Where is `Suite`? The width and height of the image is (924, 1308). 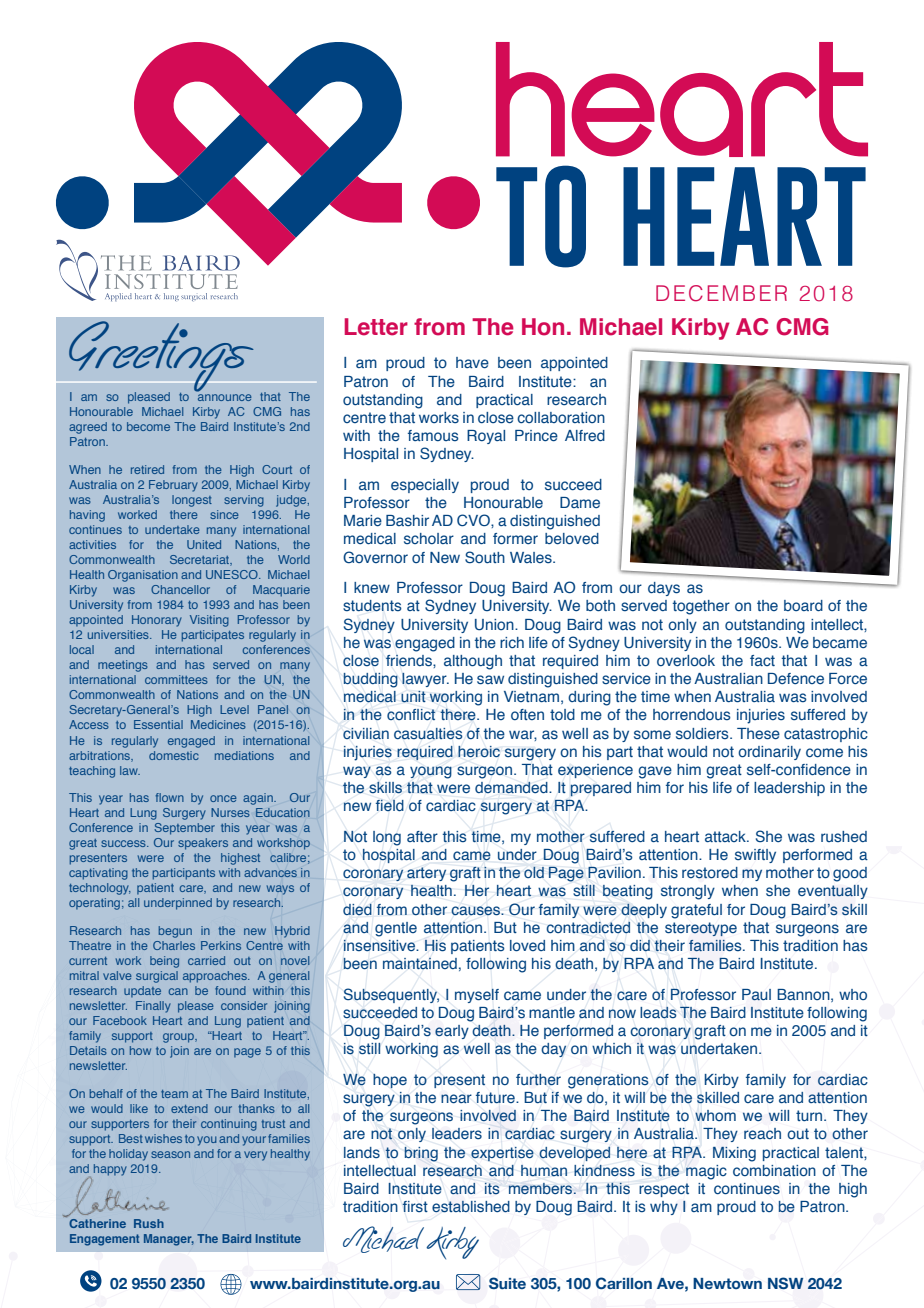
Suite is located at coordinates (507, 1283).
